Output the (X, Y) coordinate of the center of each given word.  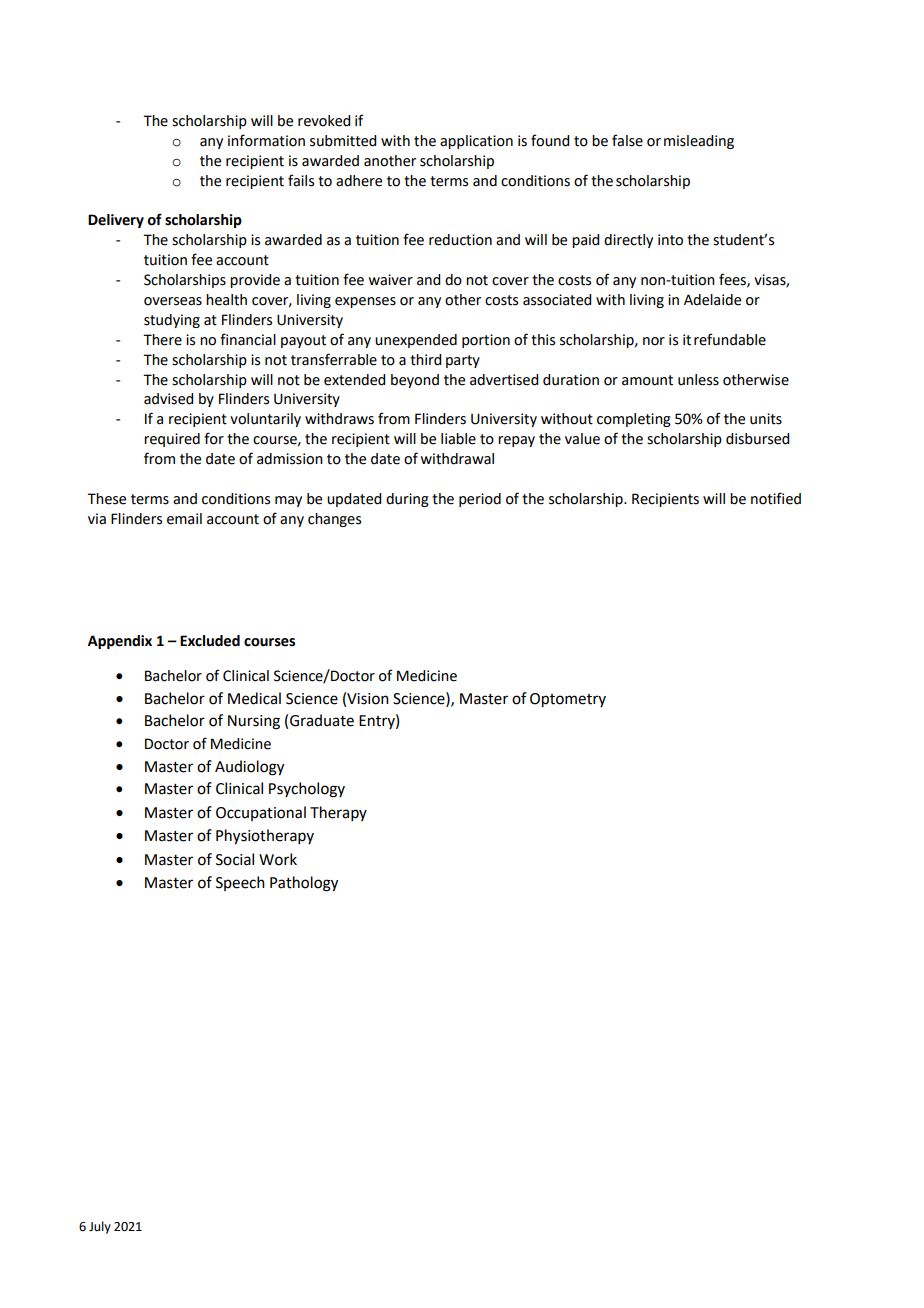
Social (235, 859)
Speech (240, 883)
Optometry (568, 700)
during (407, 500)
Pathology (304, 884)
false (627, 140)
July (100, 1227)
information (266, 140)
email (184, 519)
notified (776, 498)
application (476, 142)
